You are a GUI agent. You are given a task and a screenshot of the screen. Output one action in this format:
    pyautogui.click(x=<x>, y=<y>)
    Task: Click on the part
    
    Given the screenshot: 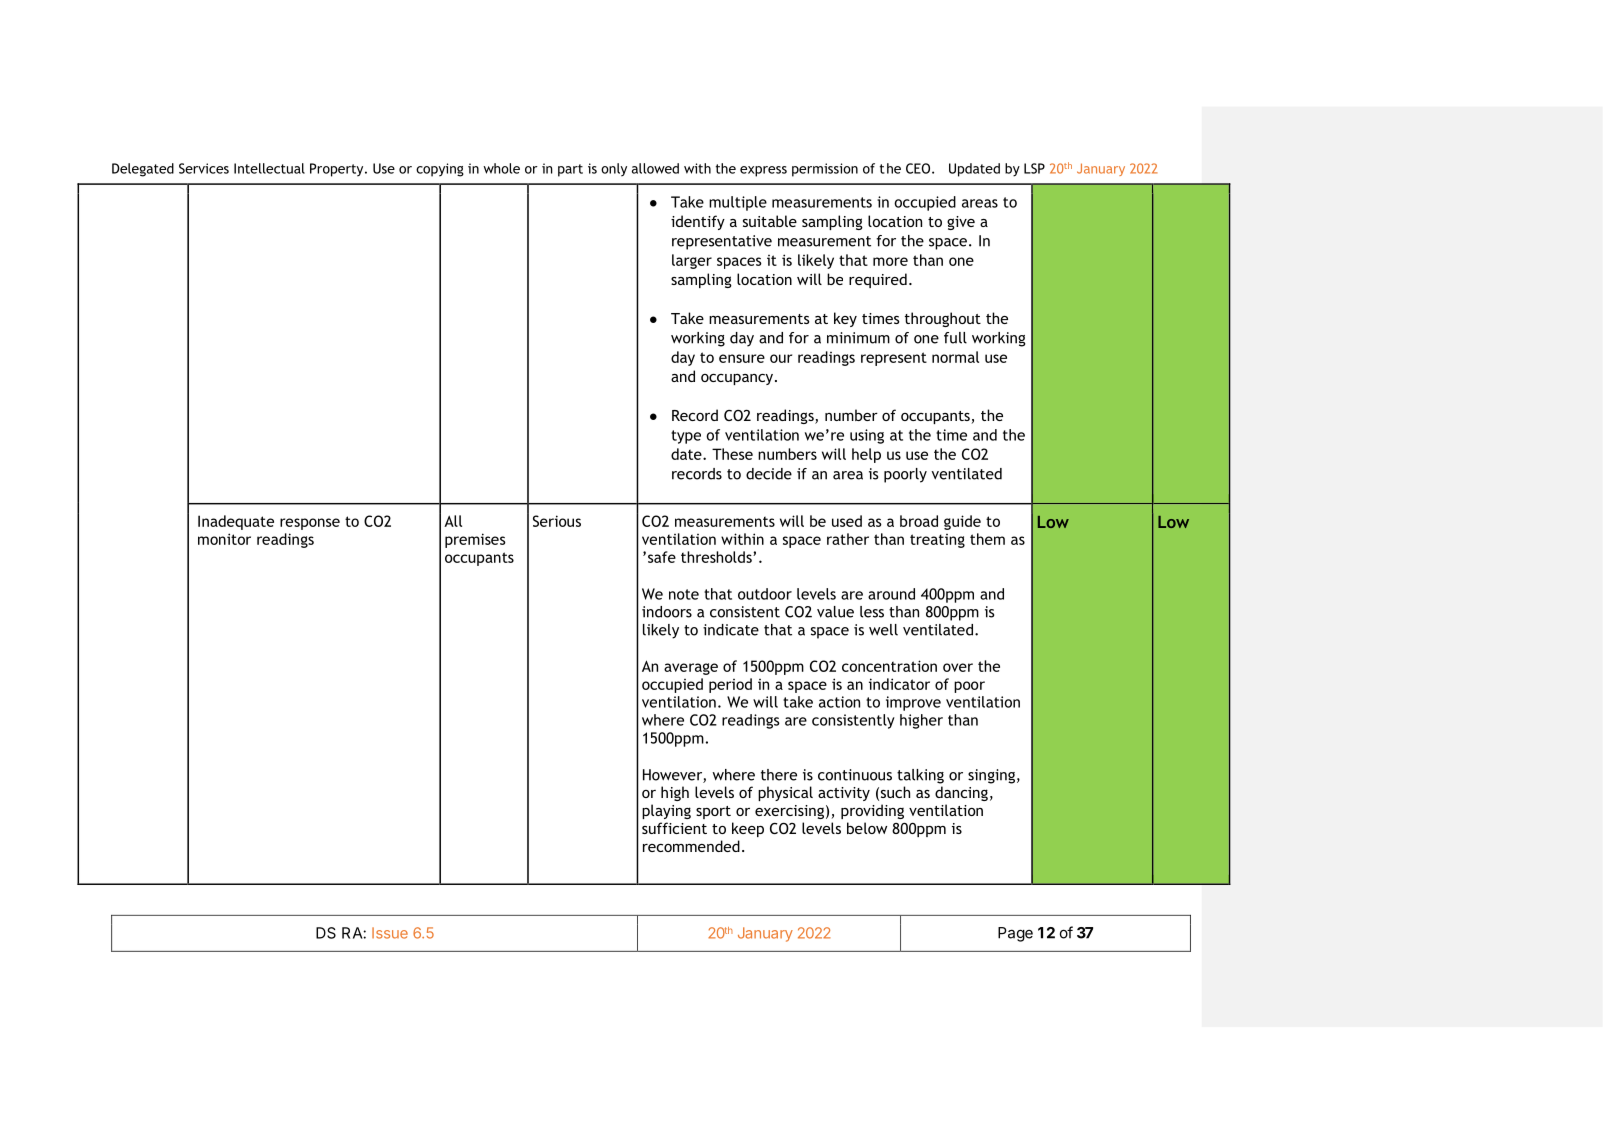 What is the action you would take?
    pyautogui.click(x=570, y=170)
